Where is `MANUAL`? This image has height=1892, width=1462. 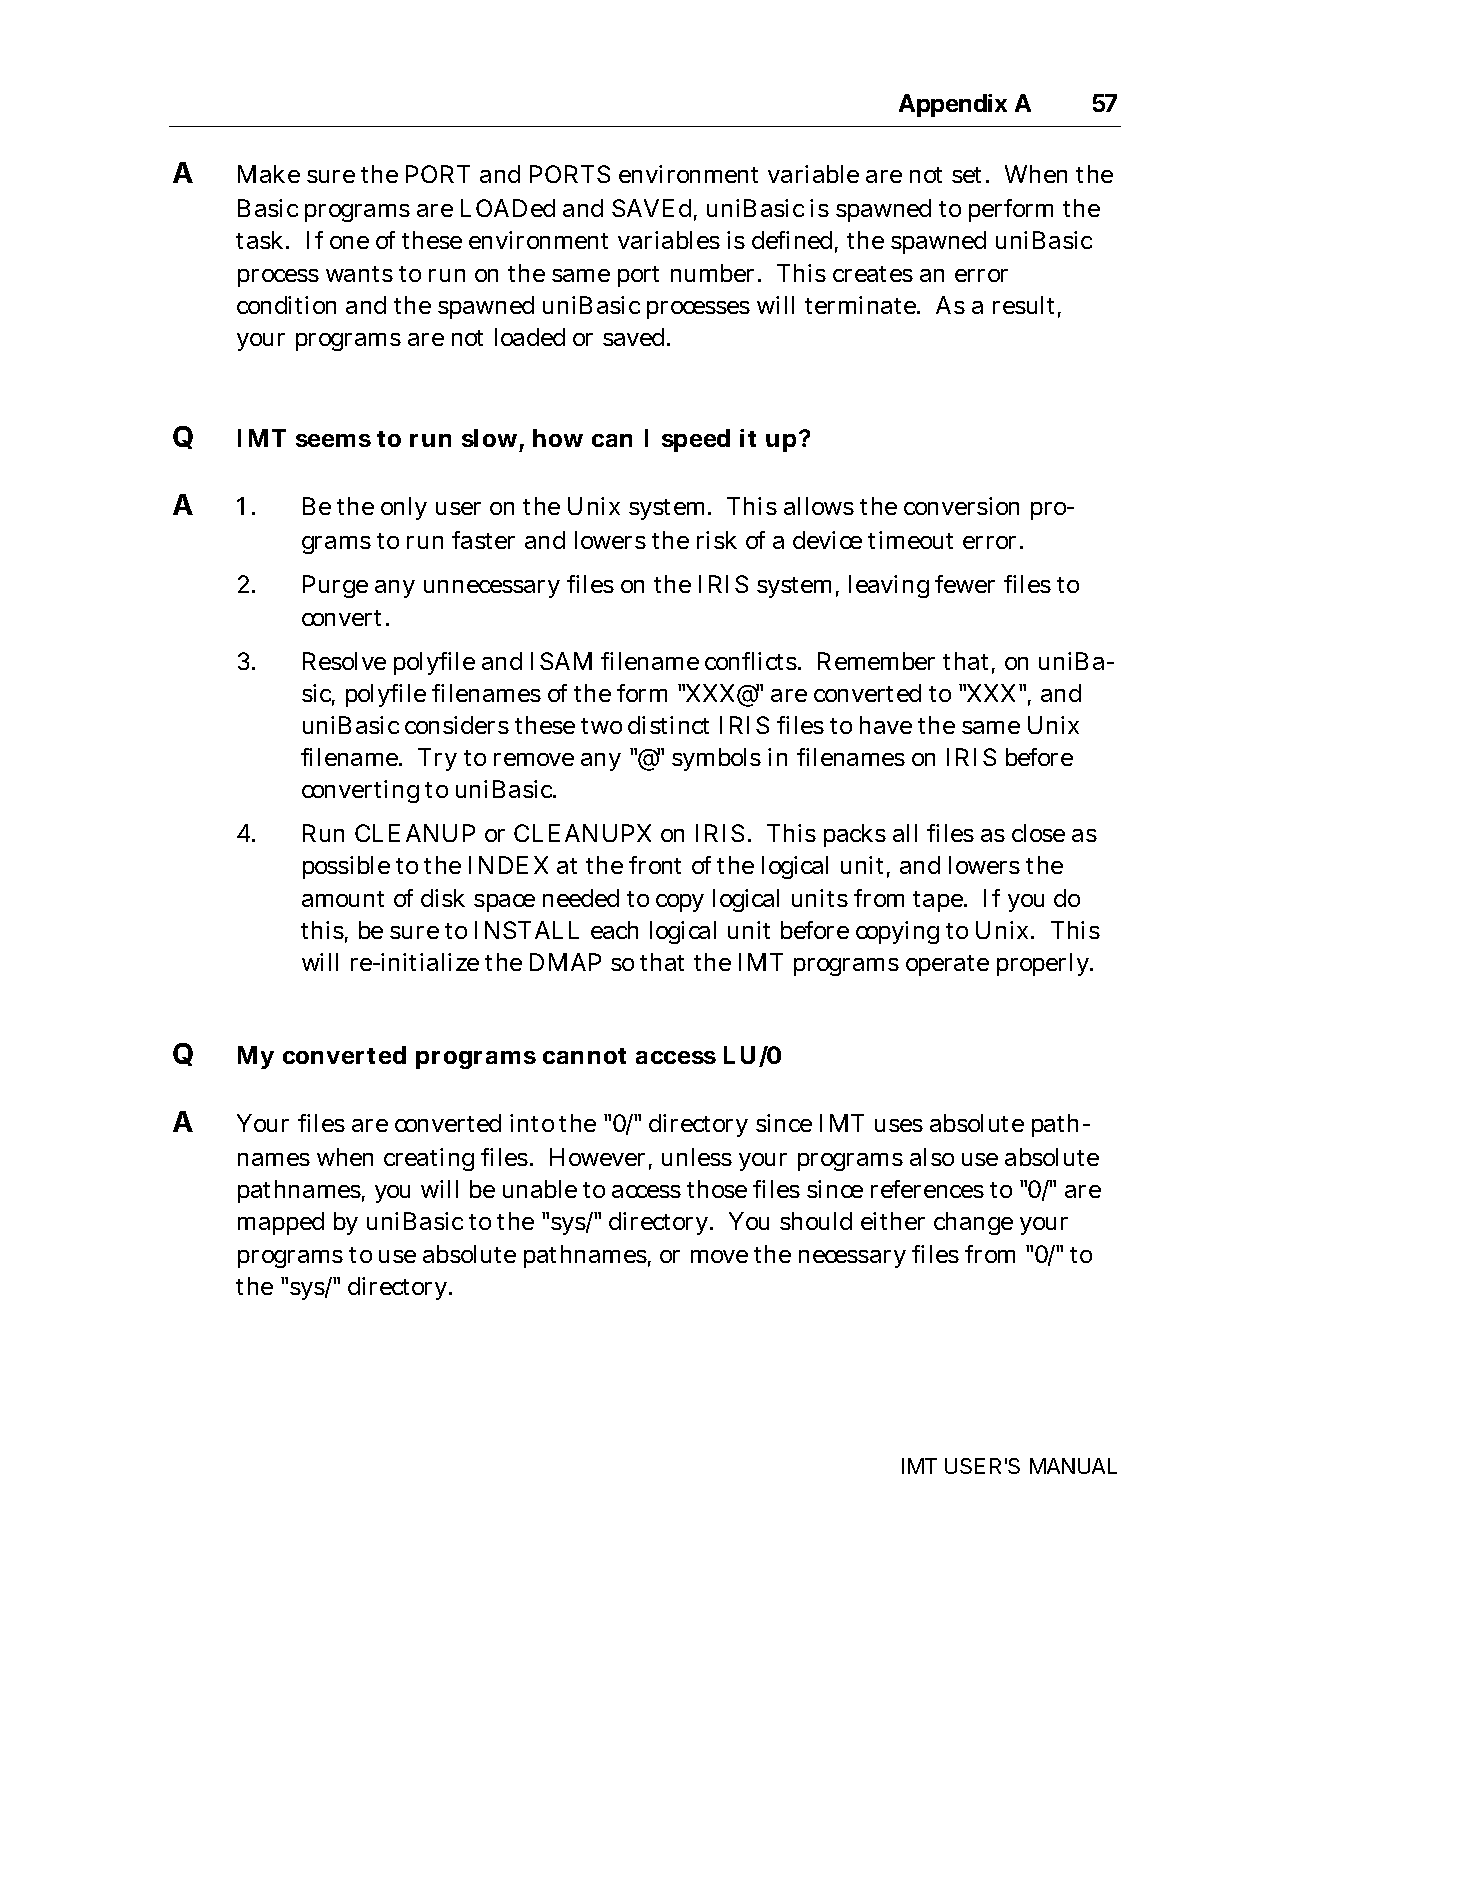
MANUAL is located at coordinates (1073, 1466).
